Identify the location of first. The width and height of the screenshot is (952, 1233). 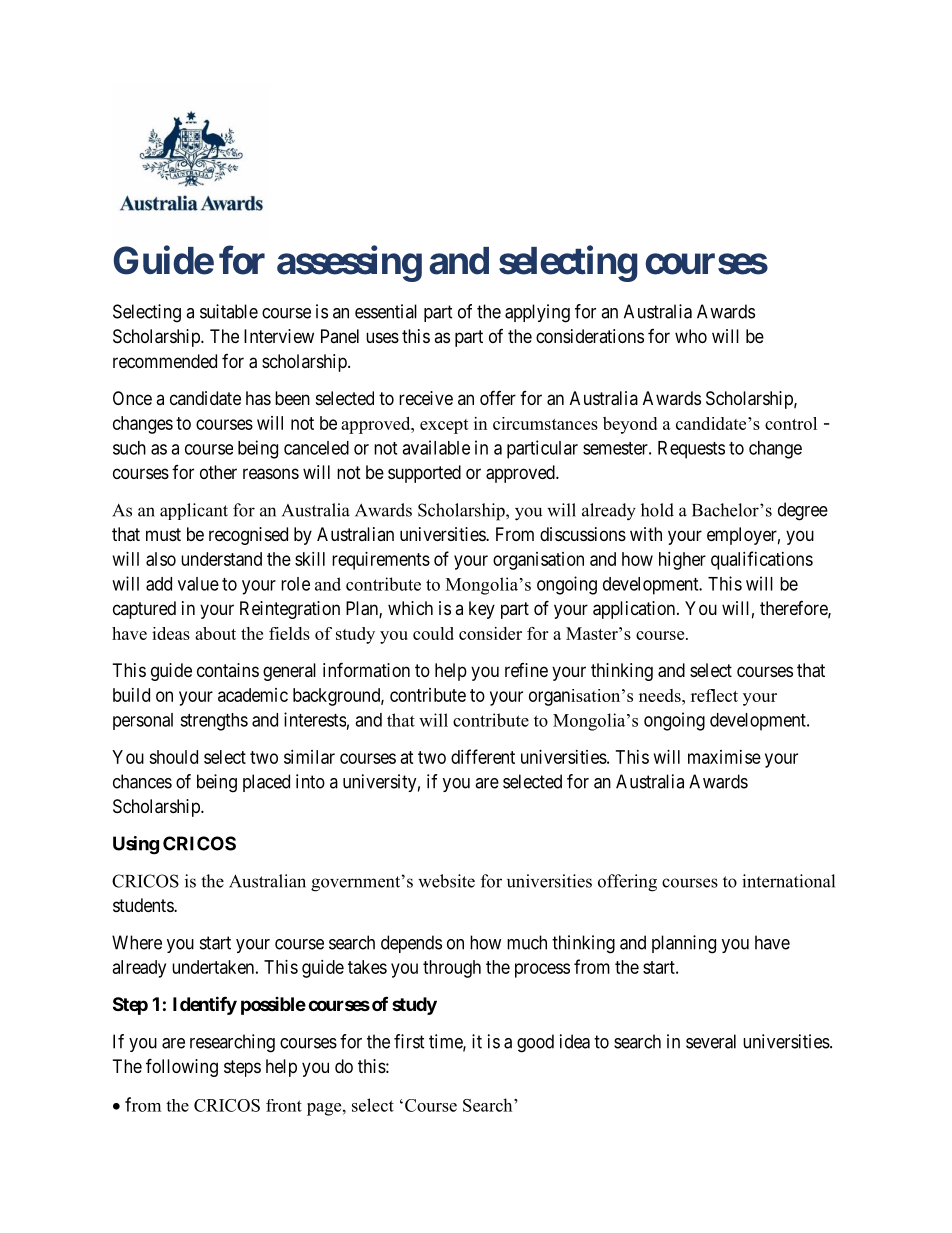
(409, 1041).
